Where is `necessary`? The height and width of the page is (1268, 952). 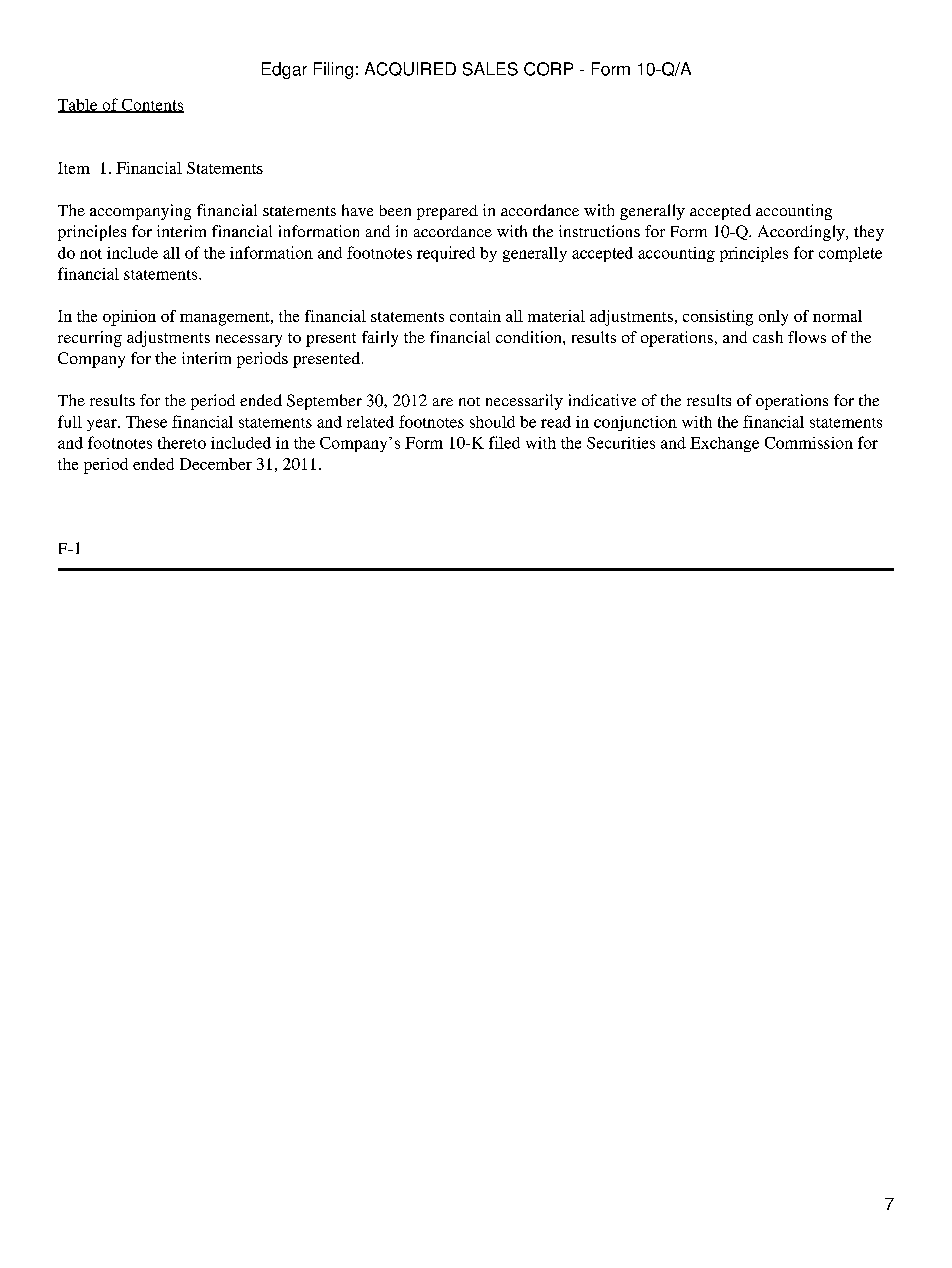
necessary is located at coordinates (249, 341).
